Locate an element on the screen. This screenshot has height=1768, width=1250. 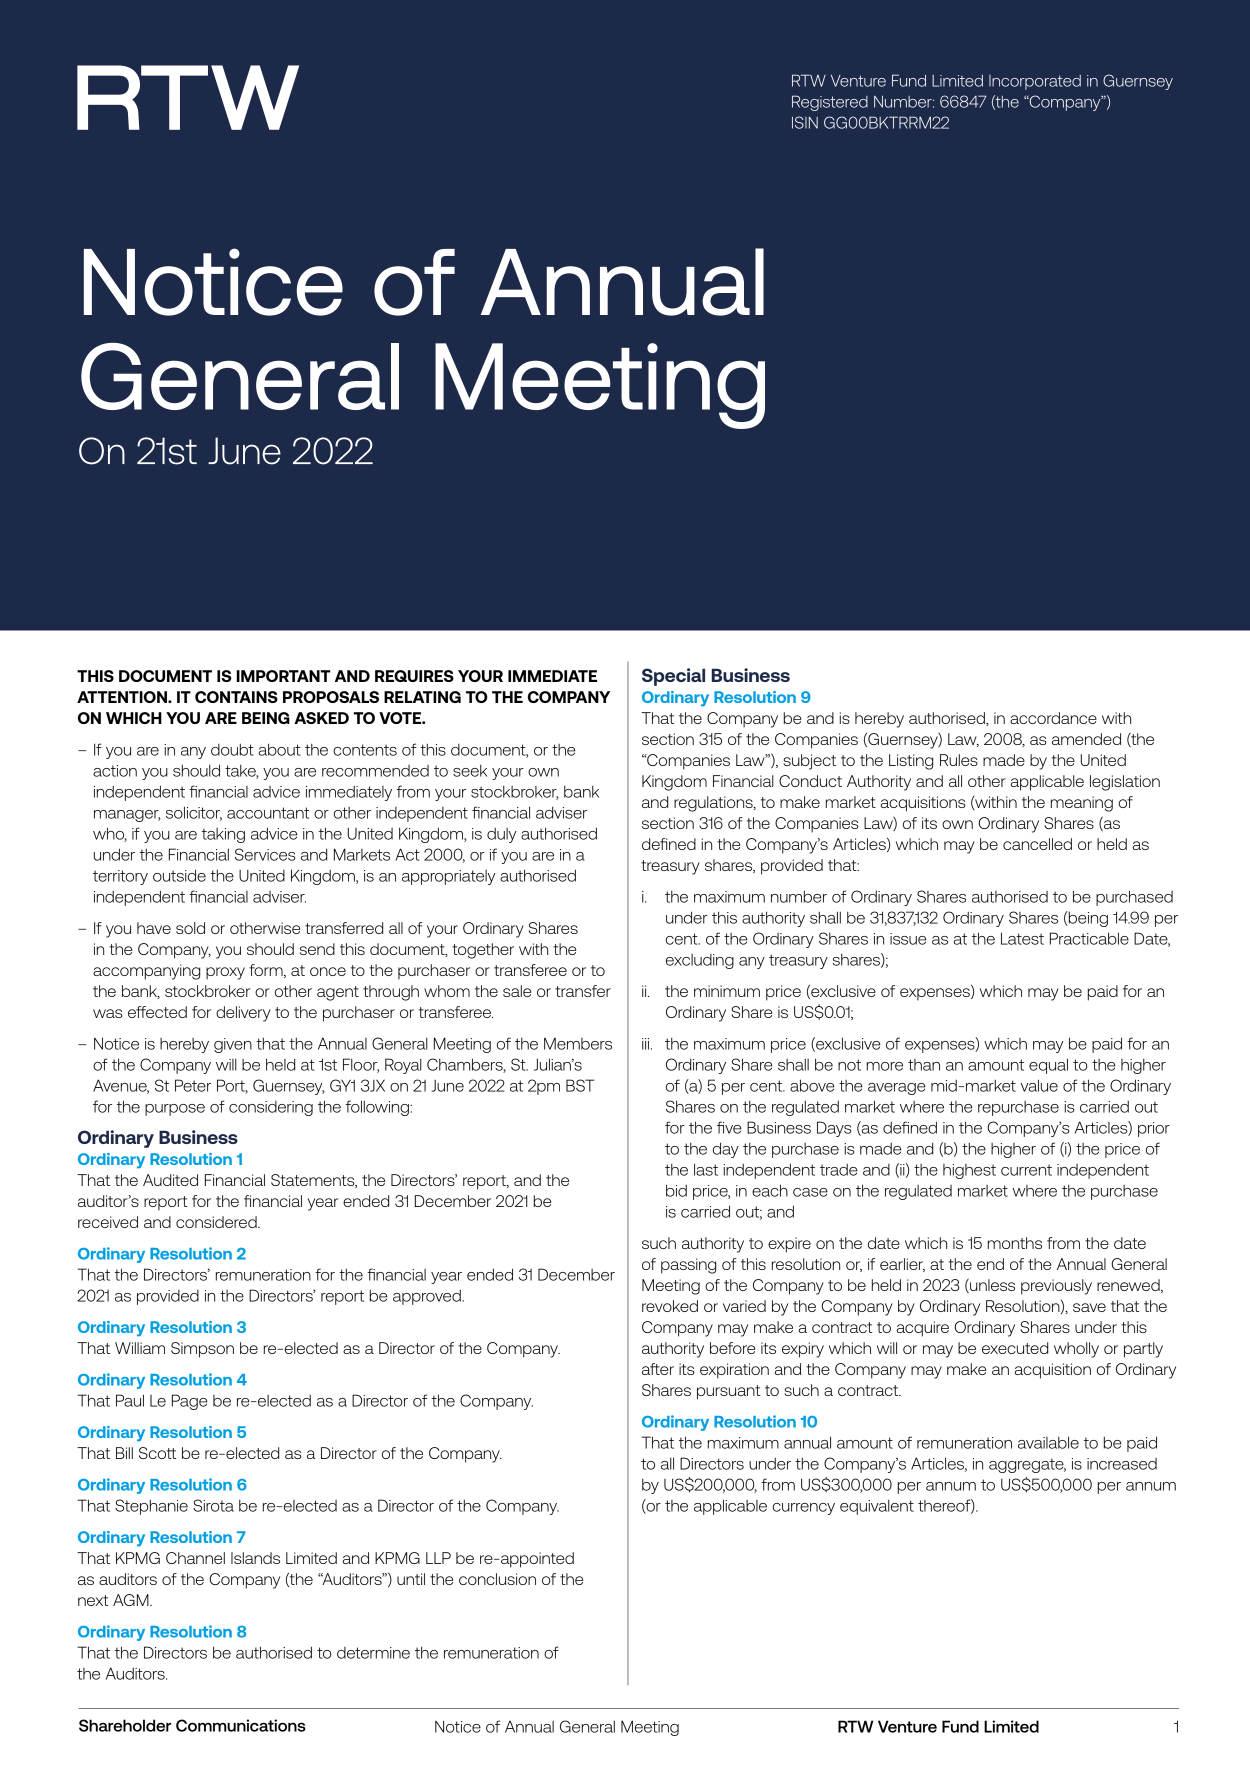
ISIN is located at coordinates (805, 122).
